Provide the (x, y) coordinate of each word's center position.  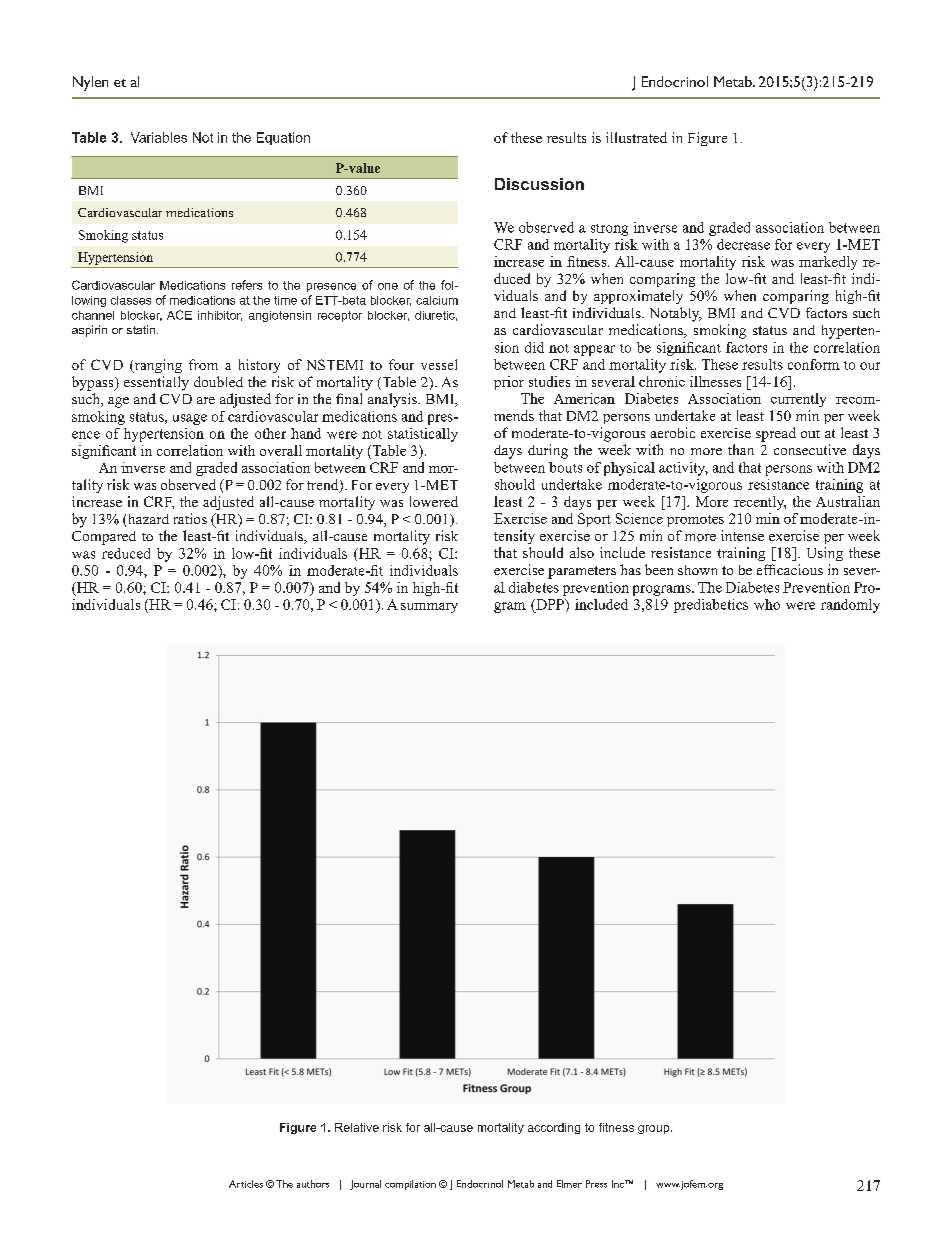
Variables (159, 137)
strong (609, 230)
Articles (246, 1184)
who (767, 604)
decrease (743, 244)
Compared (104, 538)
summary (429, 608)
